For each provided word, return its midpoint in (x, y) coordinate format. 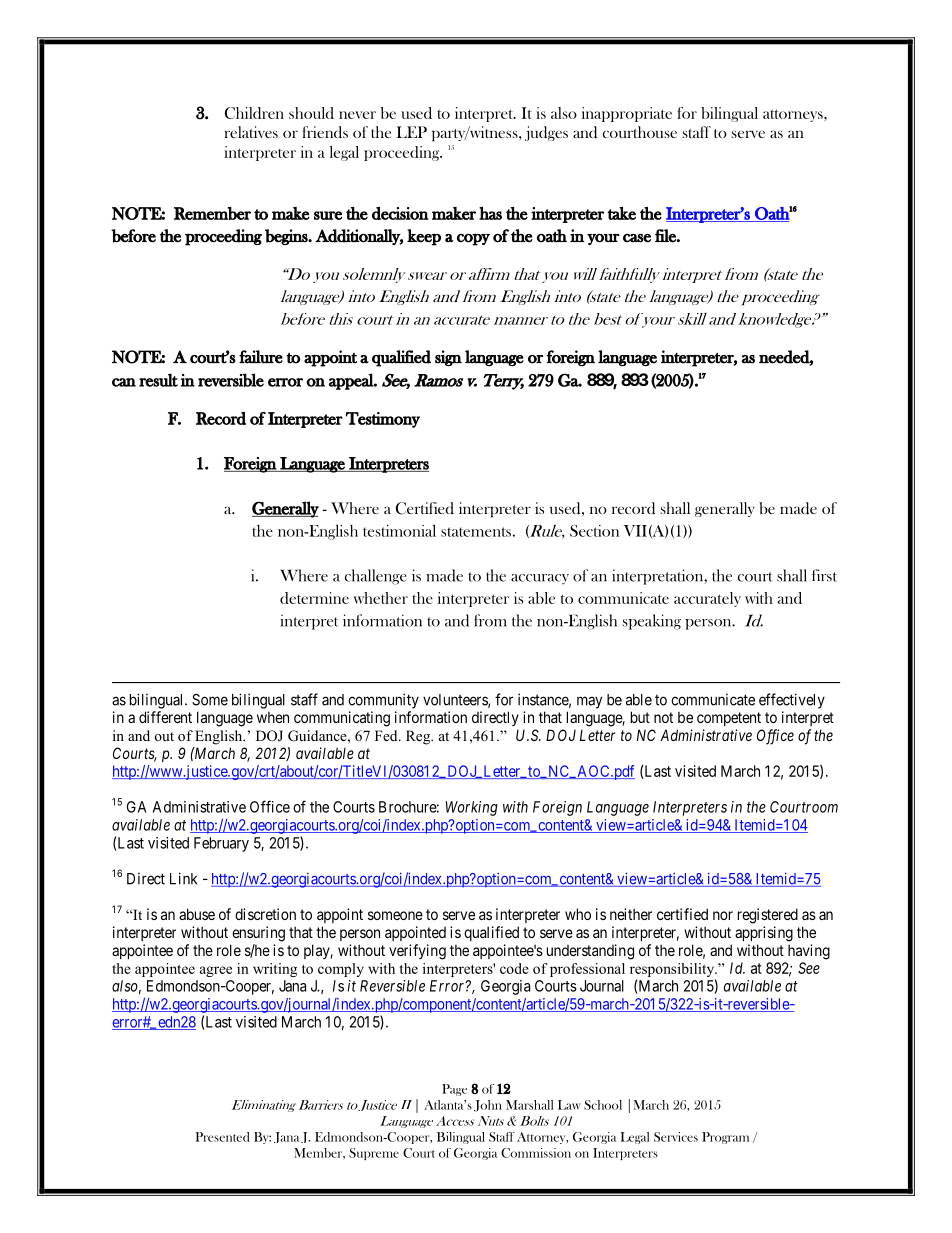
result (158, 380)
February (221, 844)
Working (472, 808)
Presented (223, 1137)
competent (729, 719)
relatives (251, 132)
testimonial (399, 530)
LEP (412, 132)
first (824, 575)
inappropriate (627, 114)
